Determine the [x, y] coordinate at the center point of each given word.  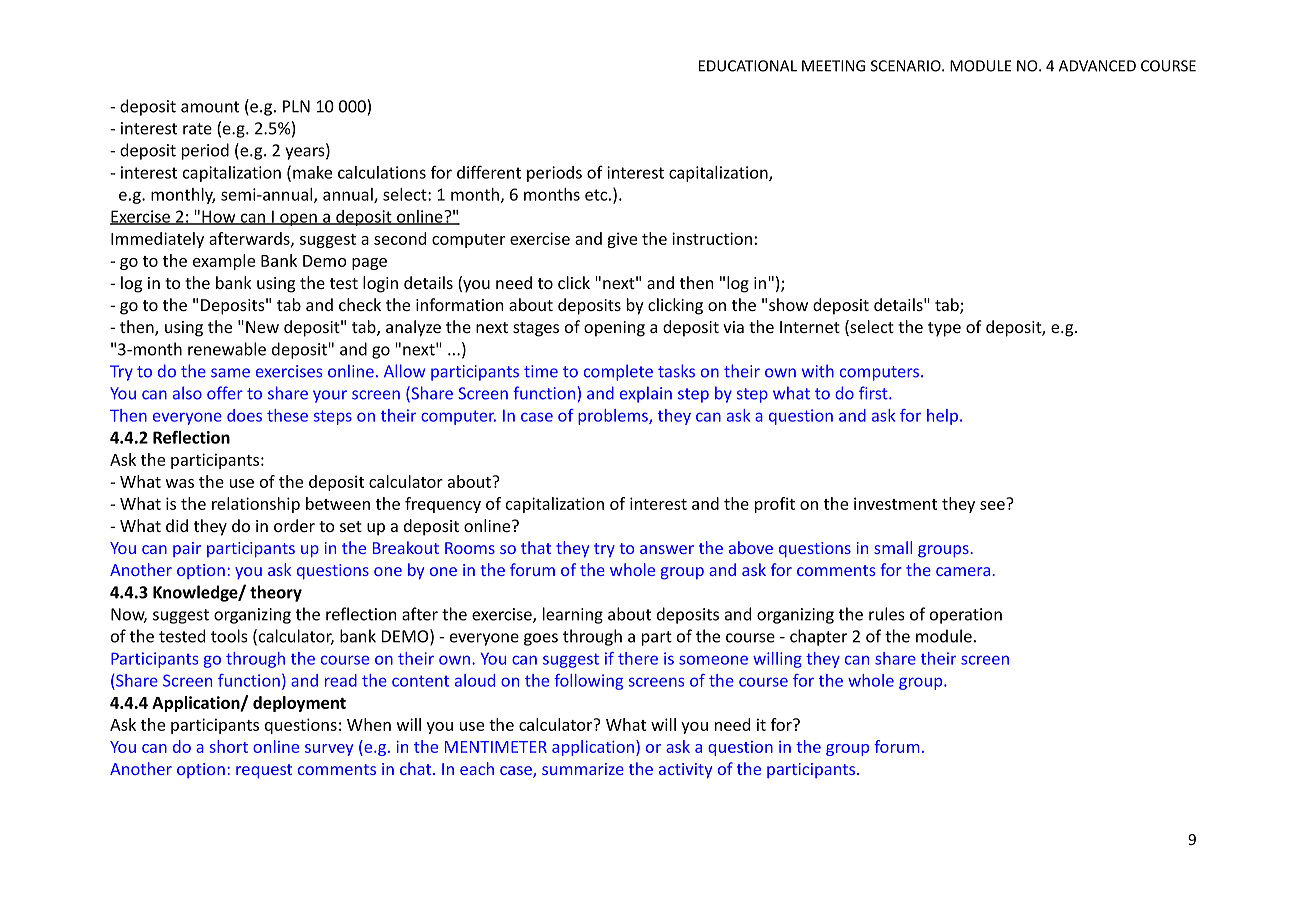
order [294, 525]
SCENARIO [907, 66]
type [944, 329]
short [229, 746]
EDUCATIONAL [748, 66]
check [360, 304]
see [992, 505]
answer [667, 549]
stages [536, 329]
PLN [296, 106]
